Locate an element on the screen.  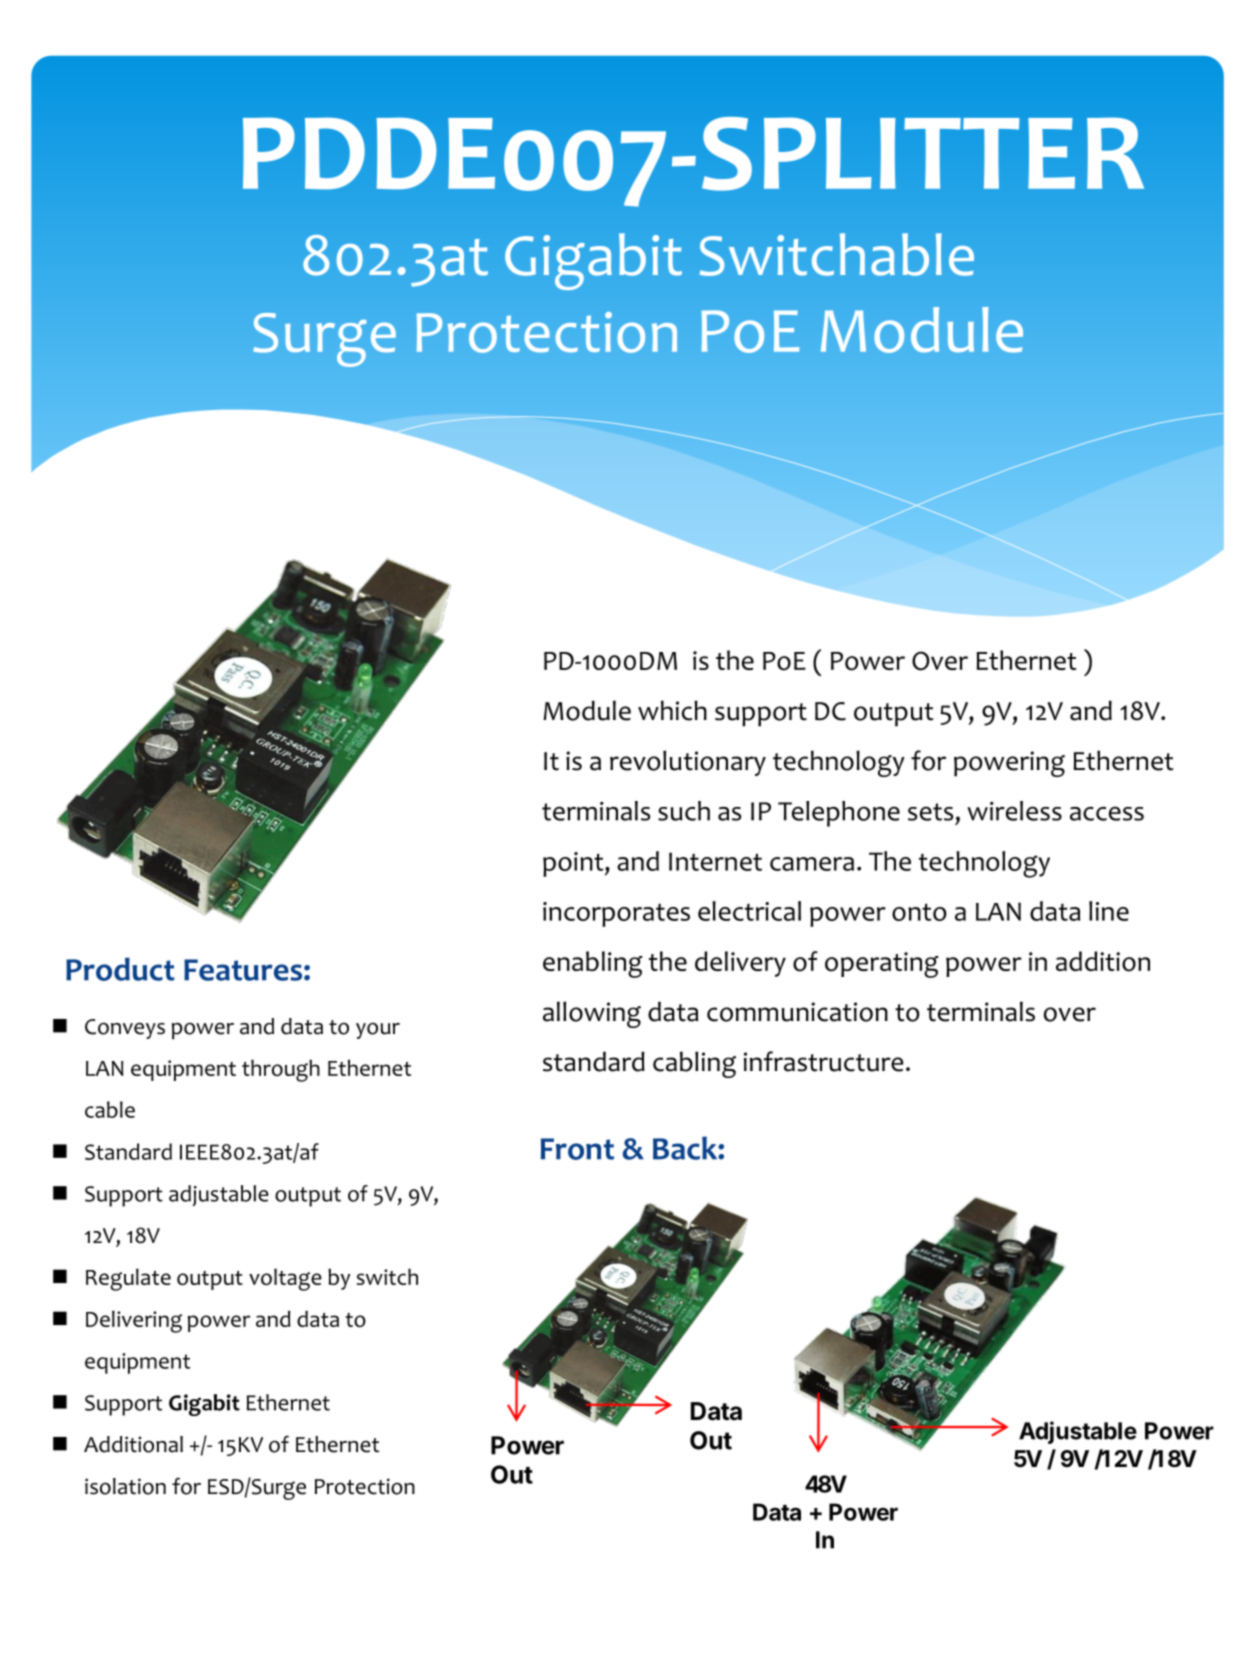
voltage is located at coordinates (285, 1279).
